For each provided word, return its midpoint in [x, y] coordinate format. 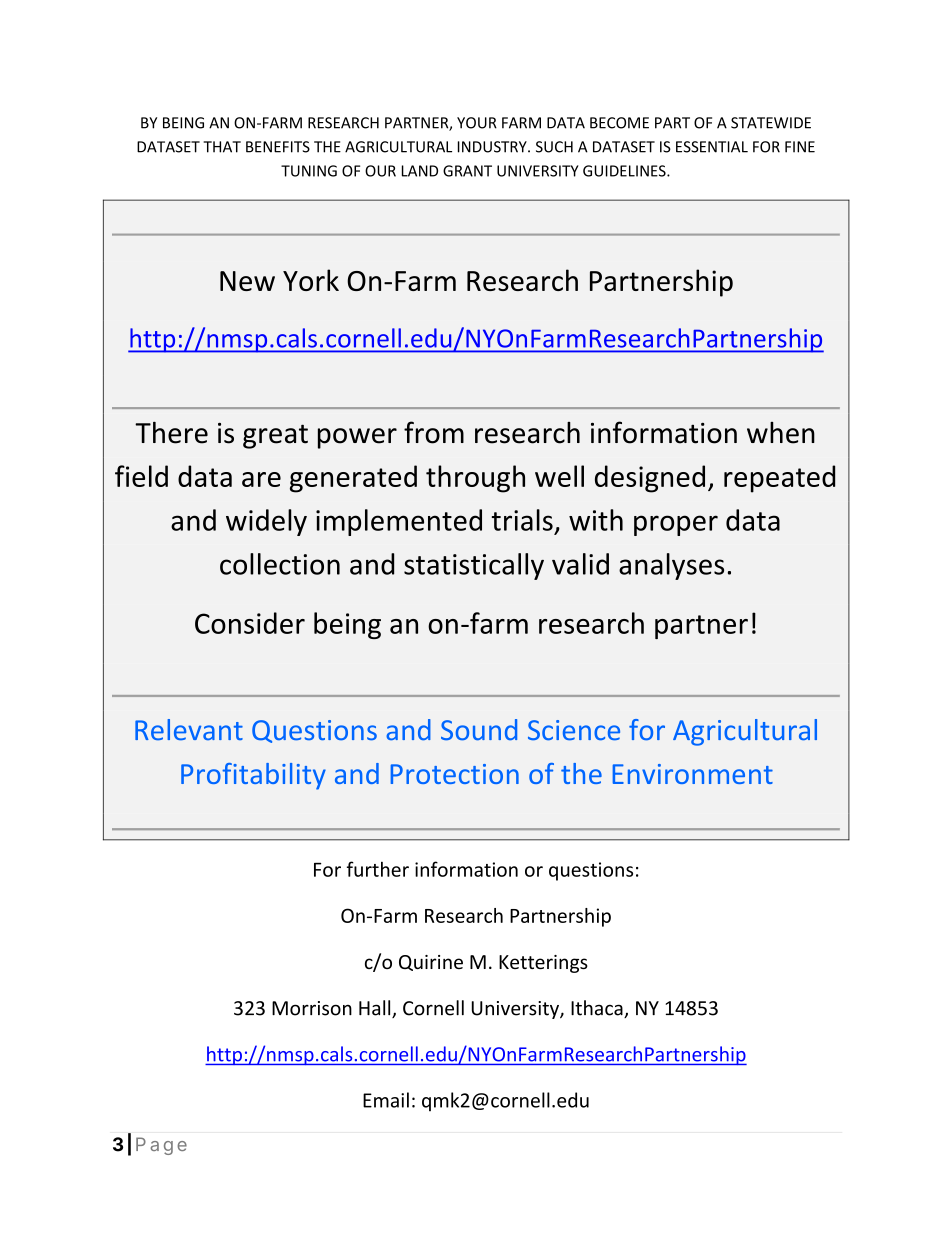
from [434, 432]
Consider [250, 623]
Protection [455, 774]
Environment [693, 774]
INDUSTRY [493, 147]
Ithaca [598, 1009]
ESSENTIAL [712, 147]
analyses [671, 566]
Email [386, 1100]
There [171, 432]
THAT [222, 147]
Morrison [312, 1008]
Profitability [253, 776]
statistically [474, 566]
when [781, 433]
